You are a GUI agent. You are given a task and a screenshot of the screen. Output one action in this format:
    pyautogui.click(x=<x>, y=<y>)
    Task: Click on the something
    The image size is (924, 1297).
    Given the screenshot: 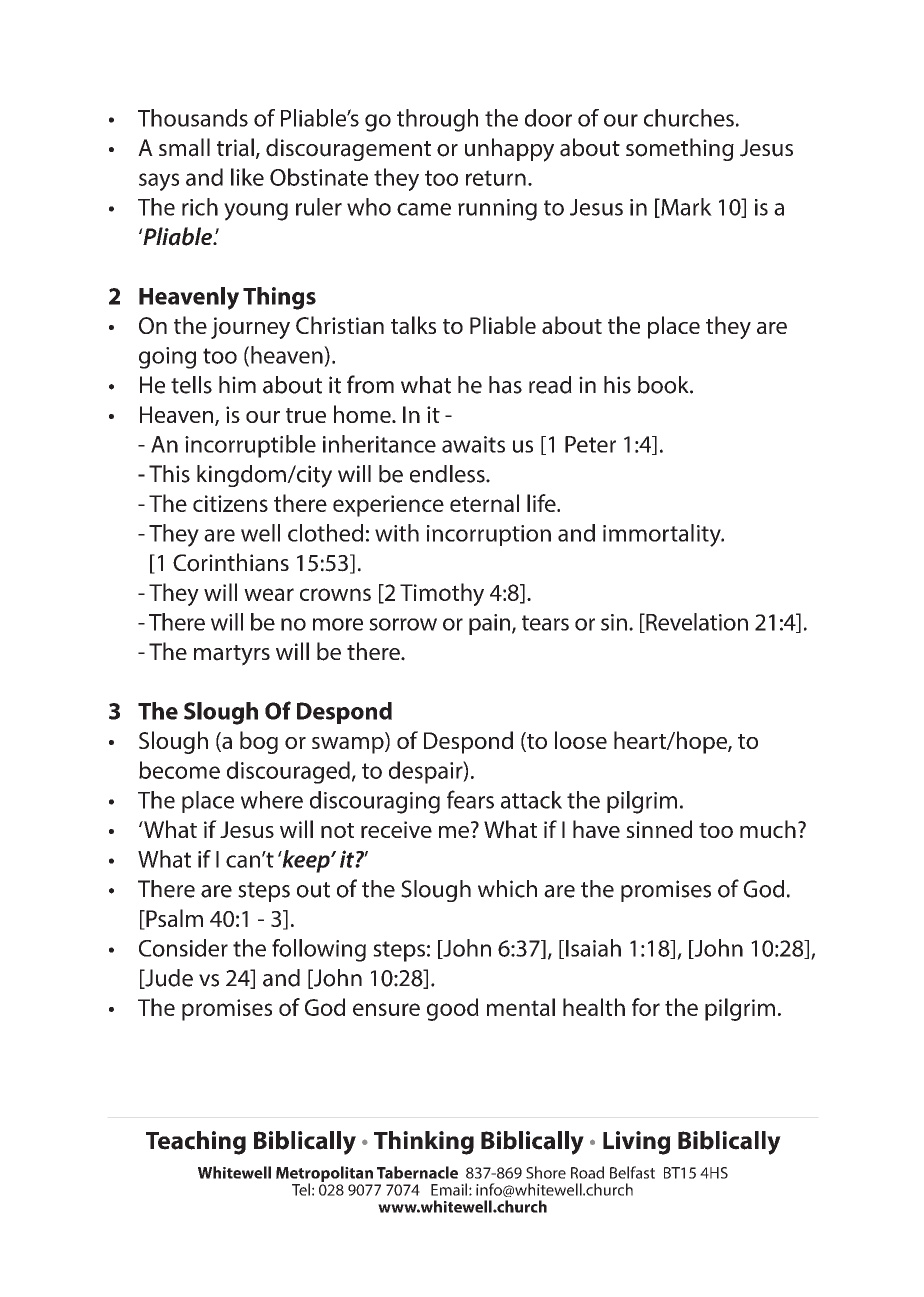 What is the action you would take?
    pyautogui.click(x=680, y=149)
